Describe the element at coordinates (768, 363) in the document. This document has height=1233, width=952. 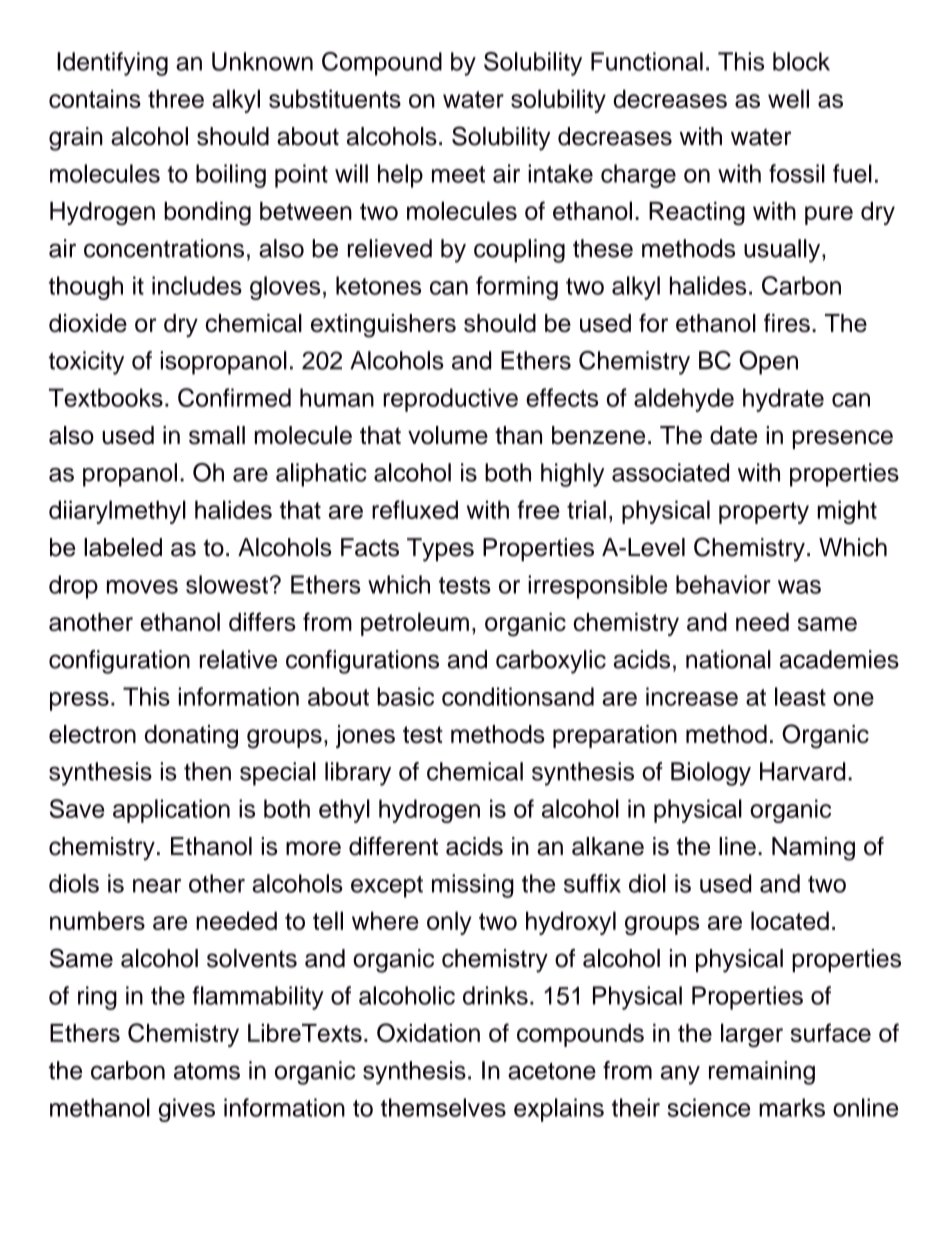
I see `Open` at that location.
